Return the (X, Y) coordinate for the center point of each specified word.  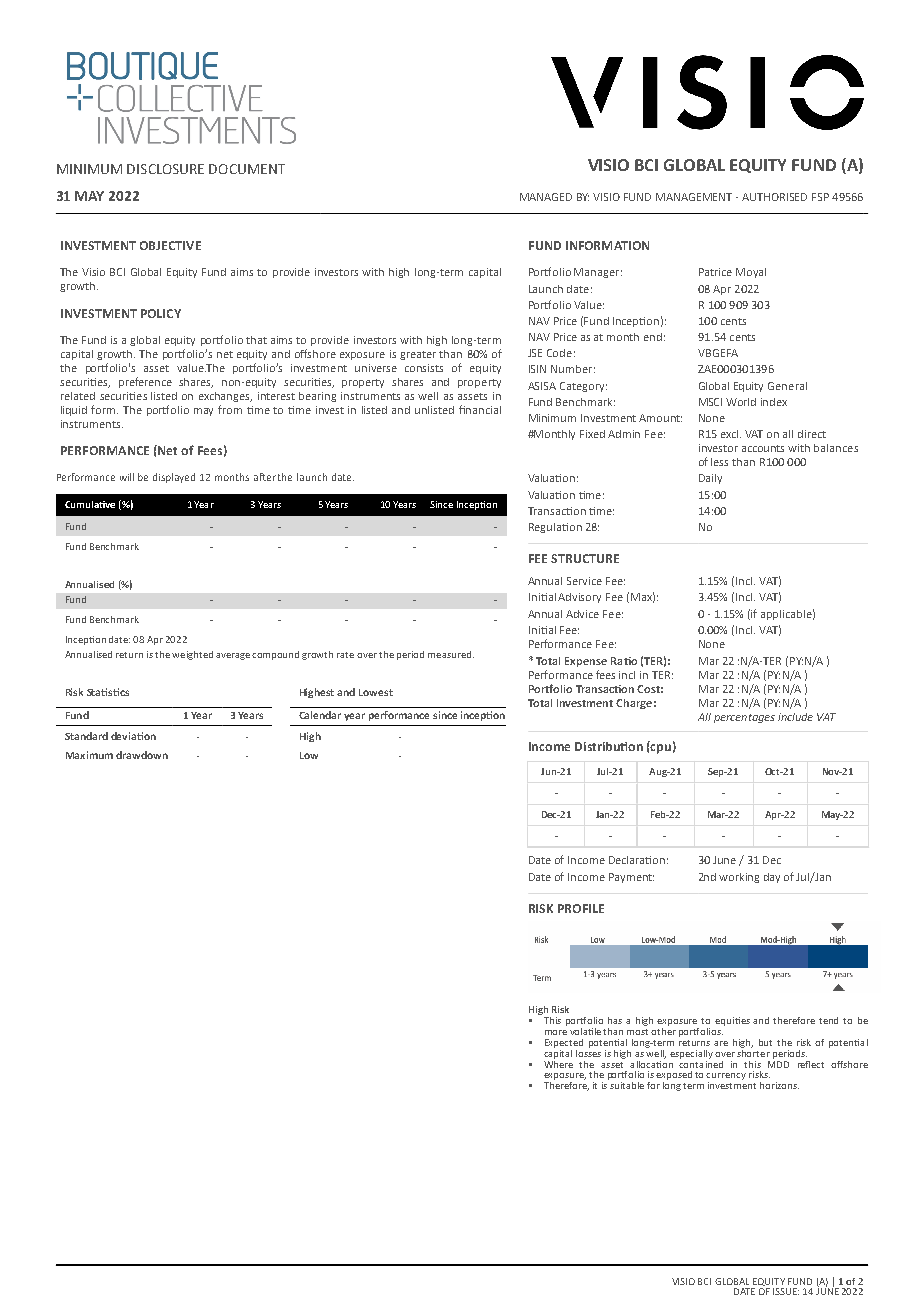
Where (558, 1063)
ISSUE (786, 1291)
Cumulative (90, 504)
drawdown (142, 755)
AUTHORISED (774, 197)
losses (588, 1052)
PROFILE (581, 908)
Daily (710, 479)
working (739, 878)
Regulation (555, 528)
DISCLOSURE (165, 169)
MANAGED (546, 197)
